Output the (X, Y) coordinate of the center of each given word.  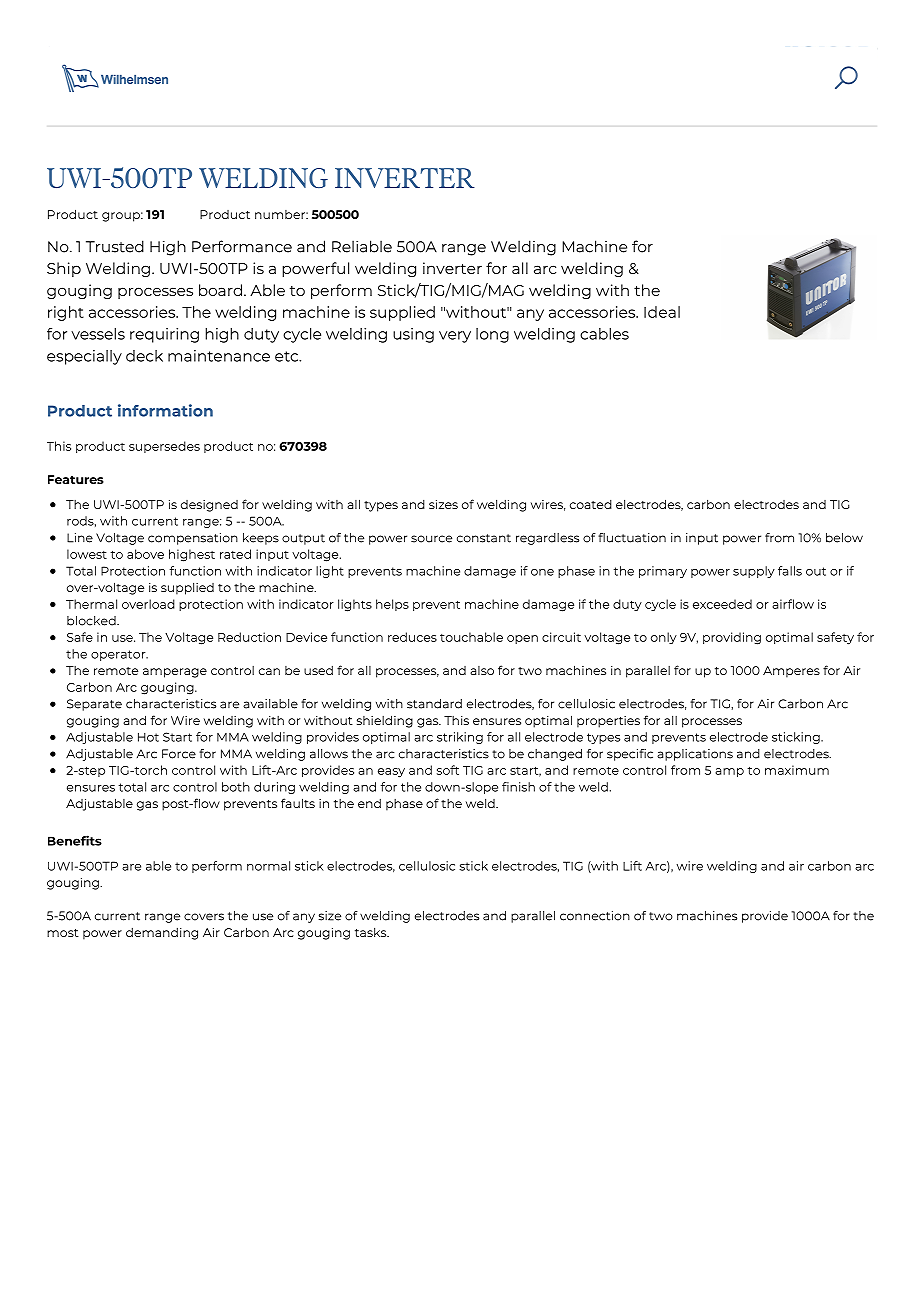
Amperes (791, 672)
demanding (162, 934)
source (431, 539)
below (844, 538)
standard (434, 704)
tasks (372, 932)
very (455, 337)
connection (595, 916)
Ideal (662, 312)
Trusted (115, 246)
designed (209, 506)
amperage (175, 673)
